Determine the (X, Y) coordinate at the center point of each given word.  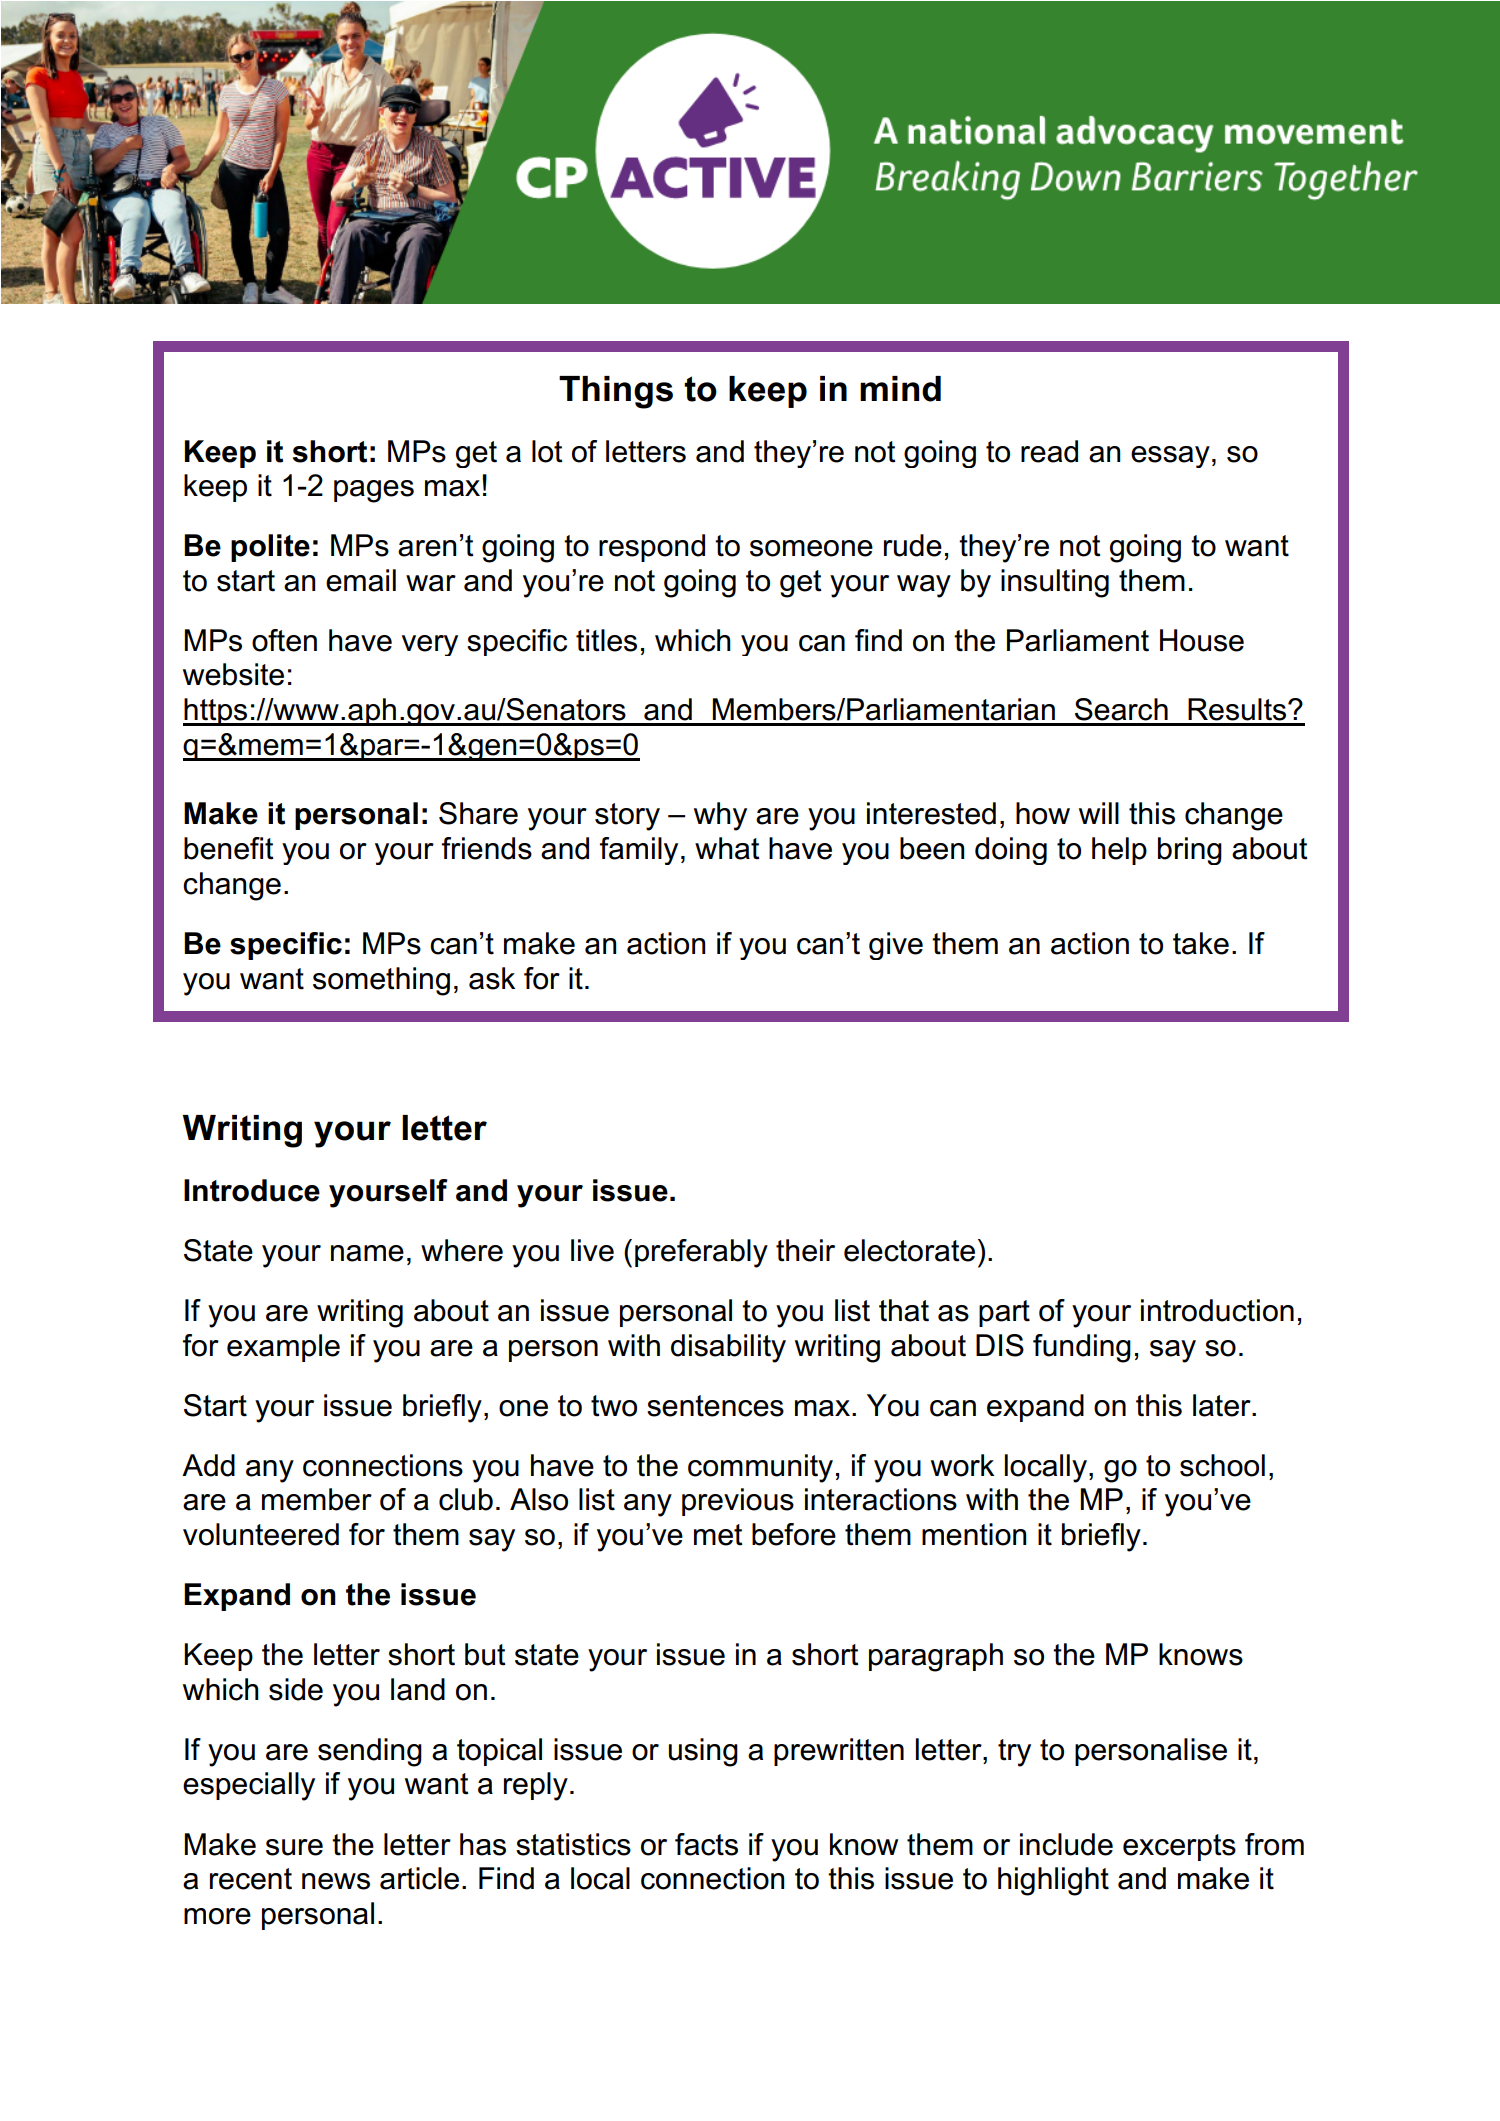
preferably (701, 1253)
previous (738, 1502)
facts (706, 1844)
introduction (1217, 1310)
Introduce (252, 1190)
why (720, 816)
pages (374, 491)
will (1099, 813)
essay (1170, 457)
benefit (229, 848)
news (336, 1881)
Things (616, 392)
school (1222, 1465)
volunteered (261, 1534)
